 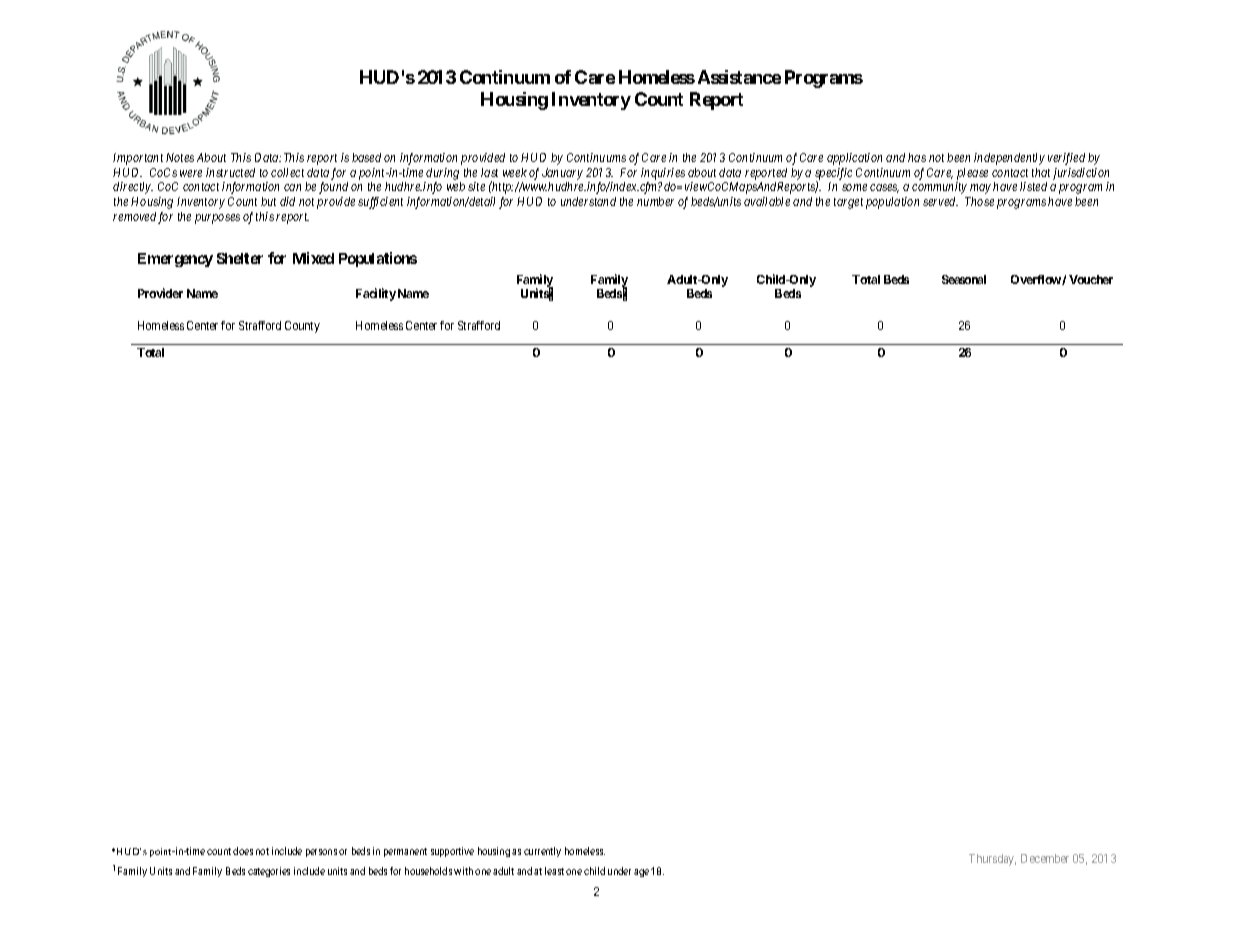 What do you see at coordinates (243, 851) in the screenshot?
I see `does` at bounding box center [243, 851].
